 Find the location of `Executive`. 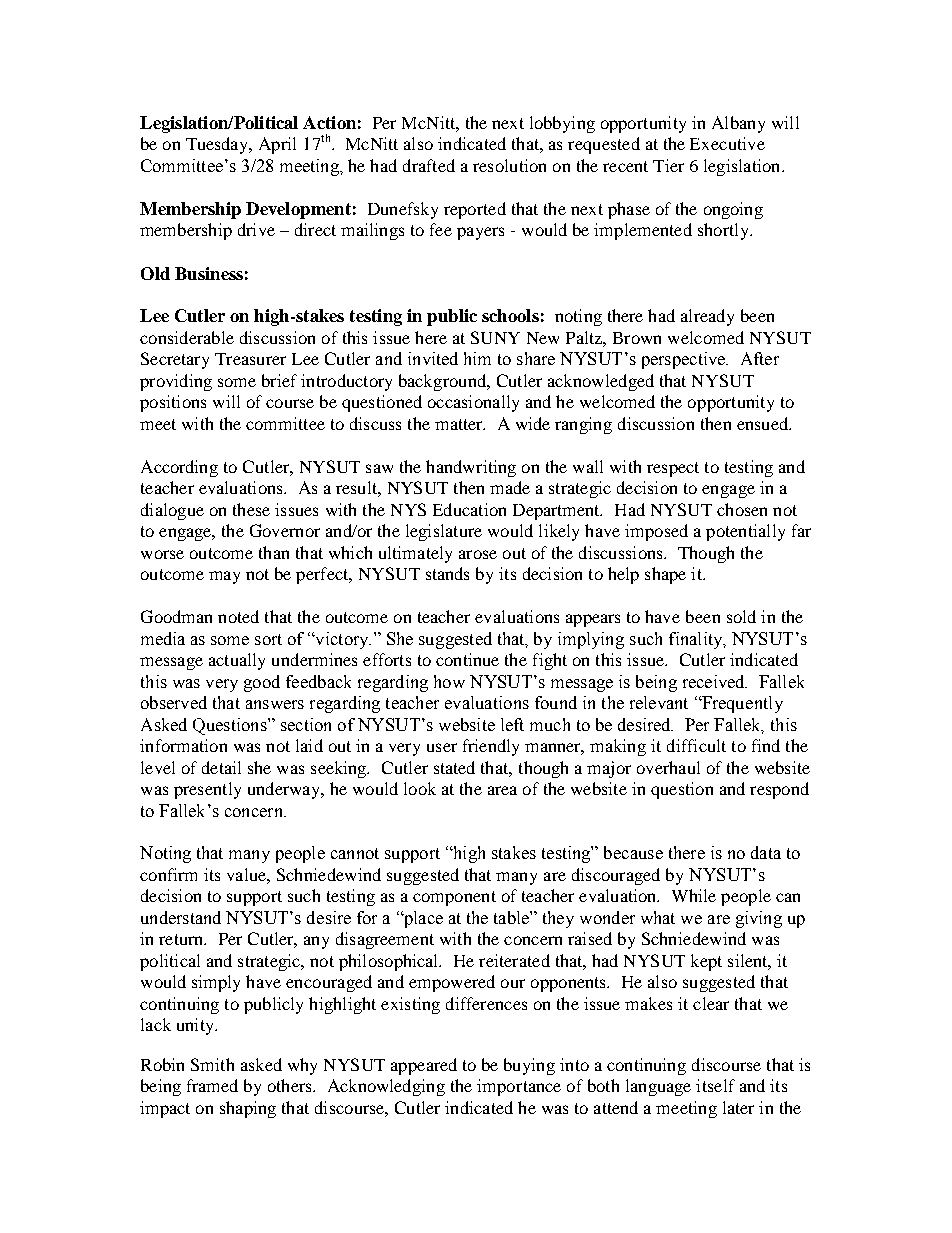

Executive is located at coordinates (727, 143).
